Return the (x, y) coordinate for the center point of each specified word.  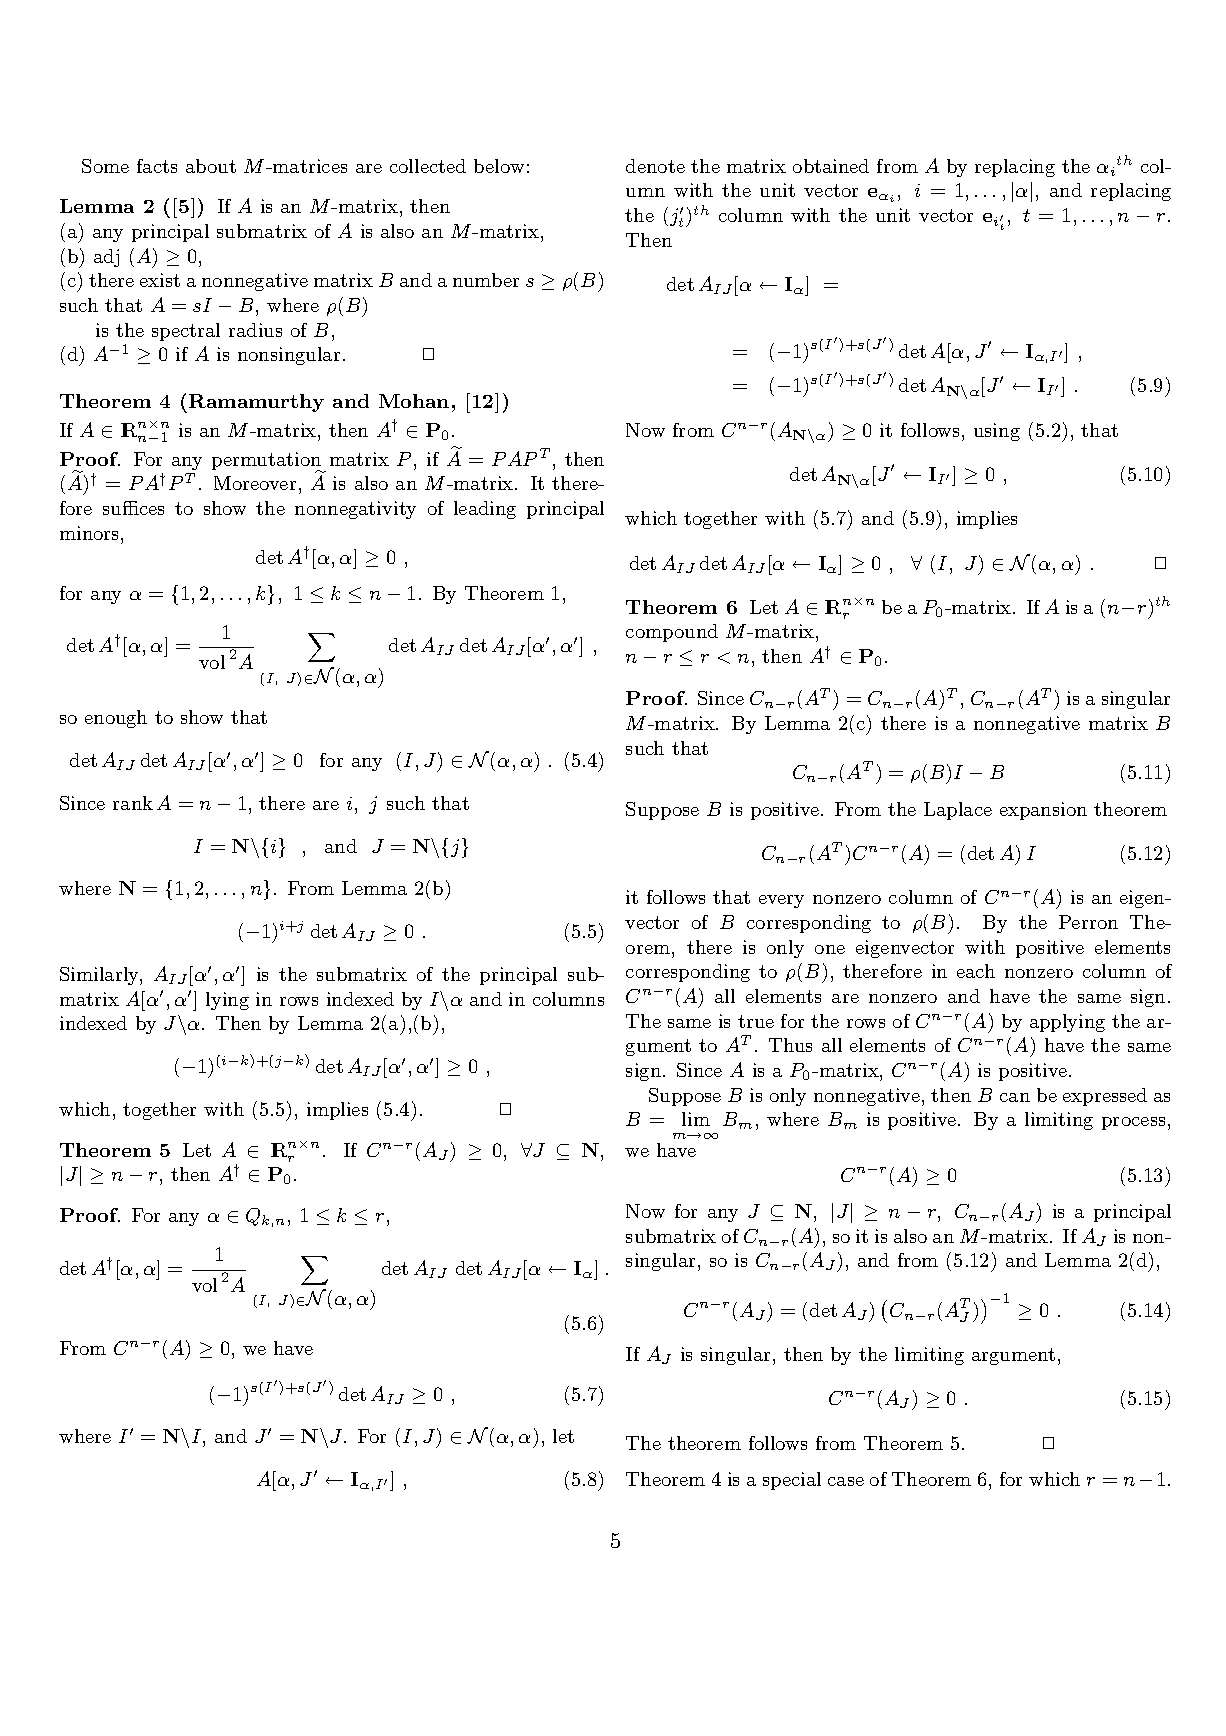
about (211, 166)
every (781, 901)
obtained (831, 166)
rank (133, 803)
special (792, 1481)
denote (655, 166)
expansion (1043, 811)
